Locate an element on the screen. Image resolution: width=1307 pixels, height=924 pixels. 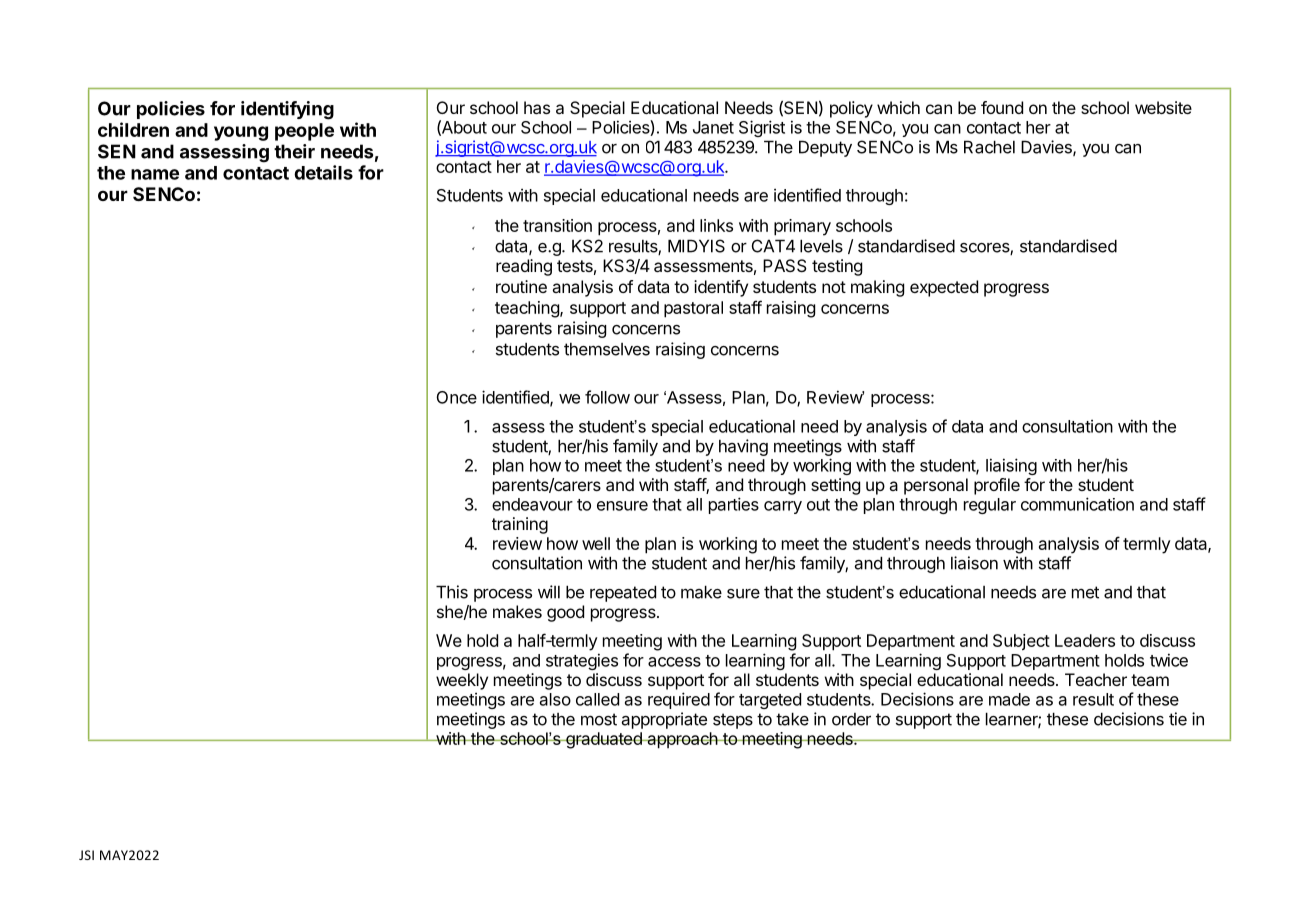
having is located at coordinates (743, 447).
